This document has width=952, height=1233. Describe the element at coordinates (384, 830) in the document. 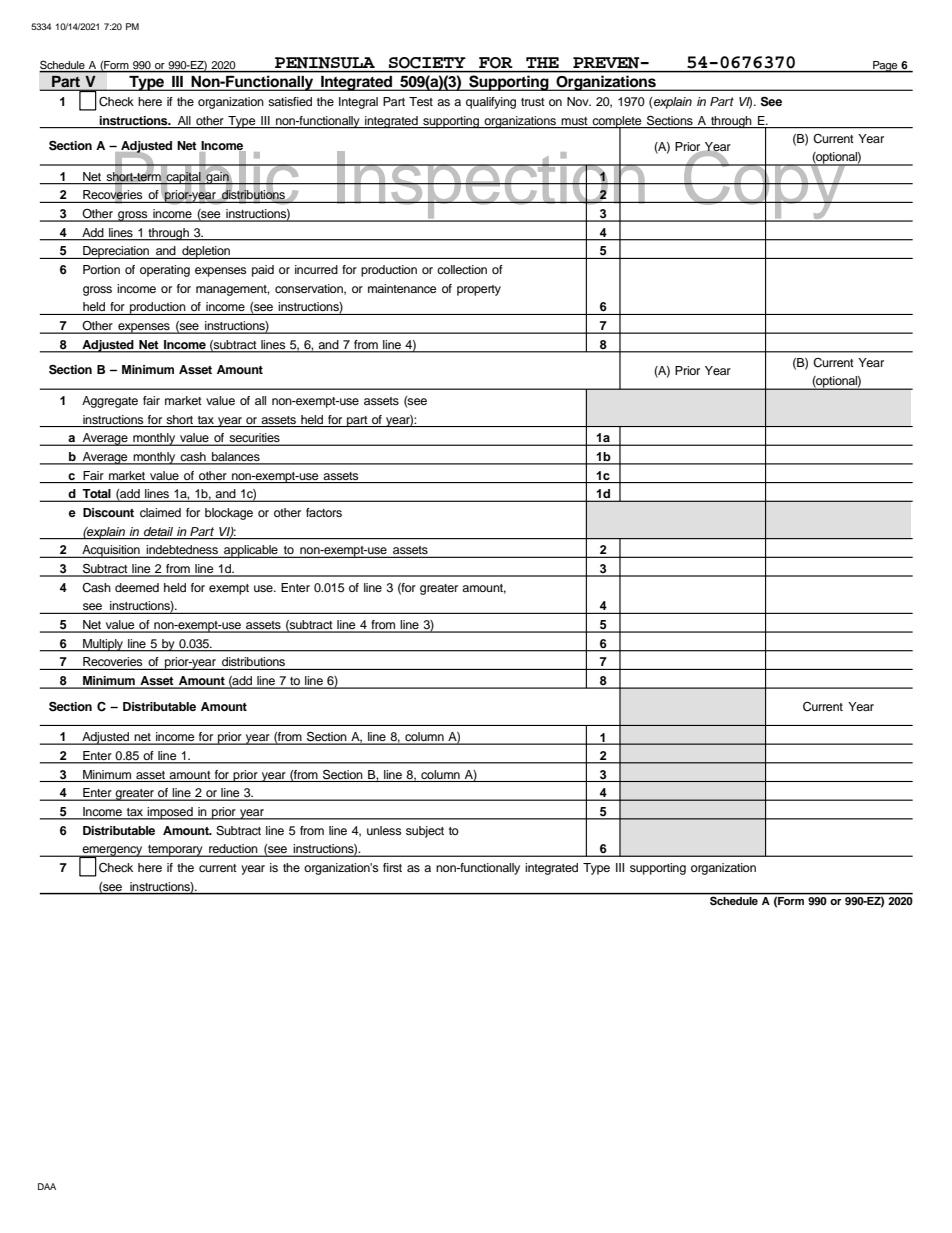

I see `unless` at that location.
